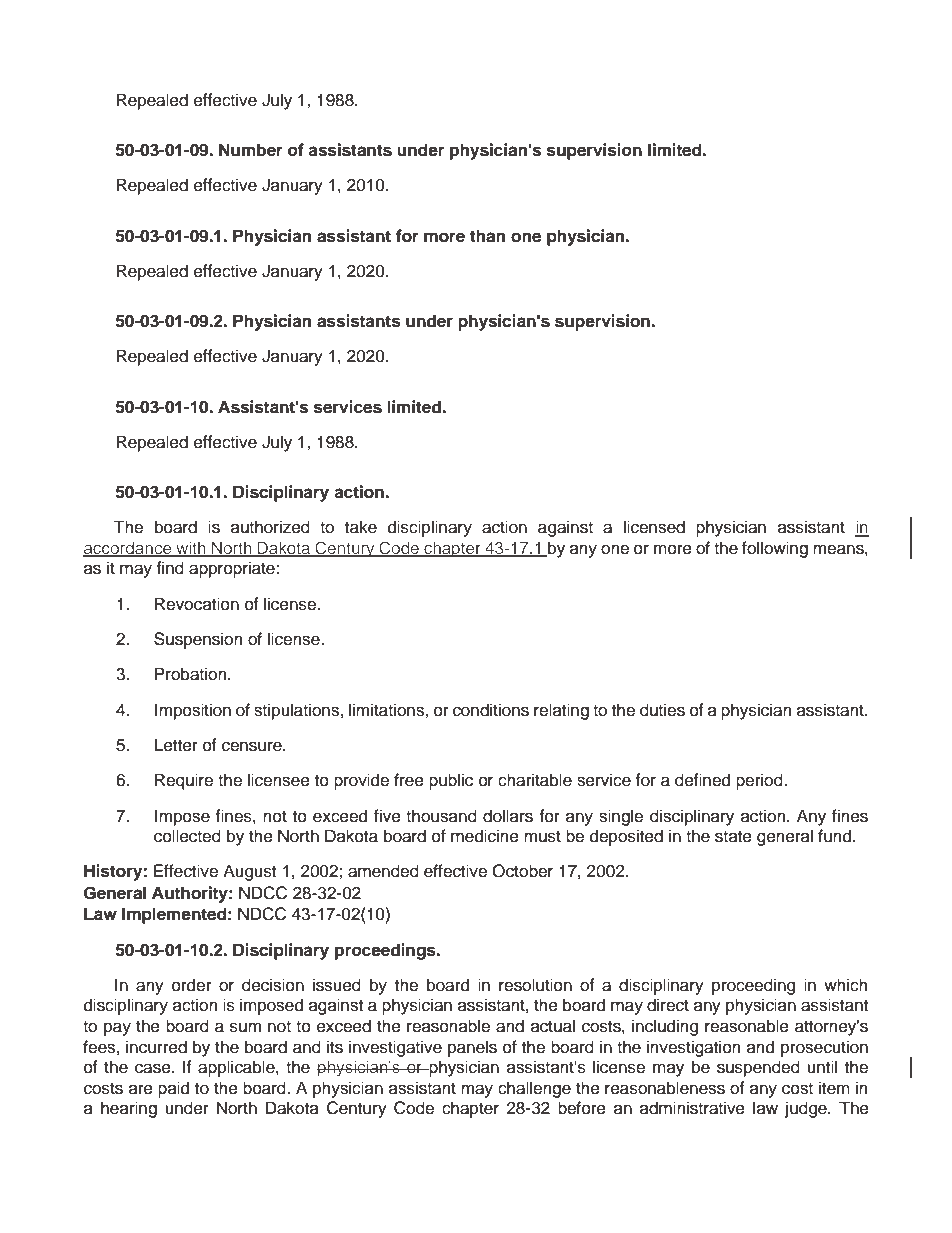 This screenshot has width=952, height=1233. Describe the element at coordinates (251, 150) in the screenshot. I see `Number` at that location.
